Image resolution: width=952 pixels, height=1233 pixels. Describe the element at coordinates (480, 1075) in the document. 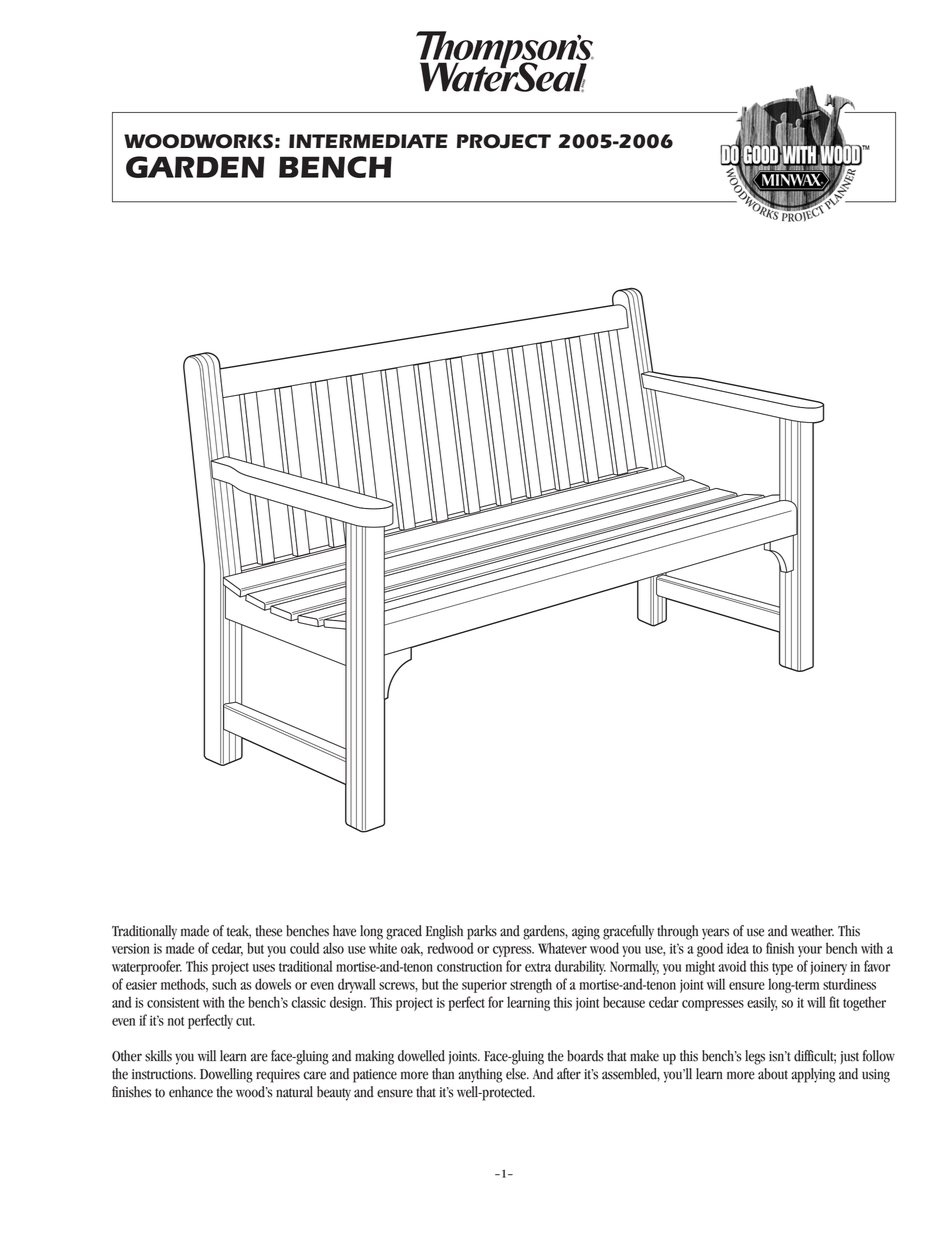

I see `anything` at that location.
